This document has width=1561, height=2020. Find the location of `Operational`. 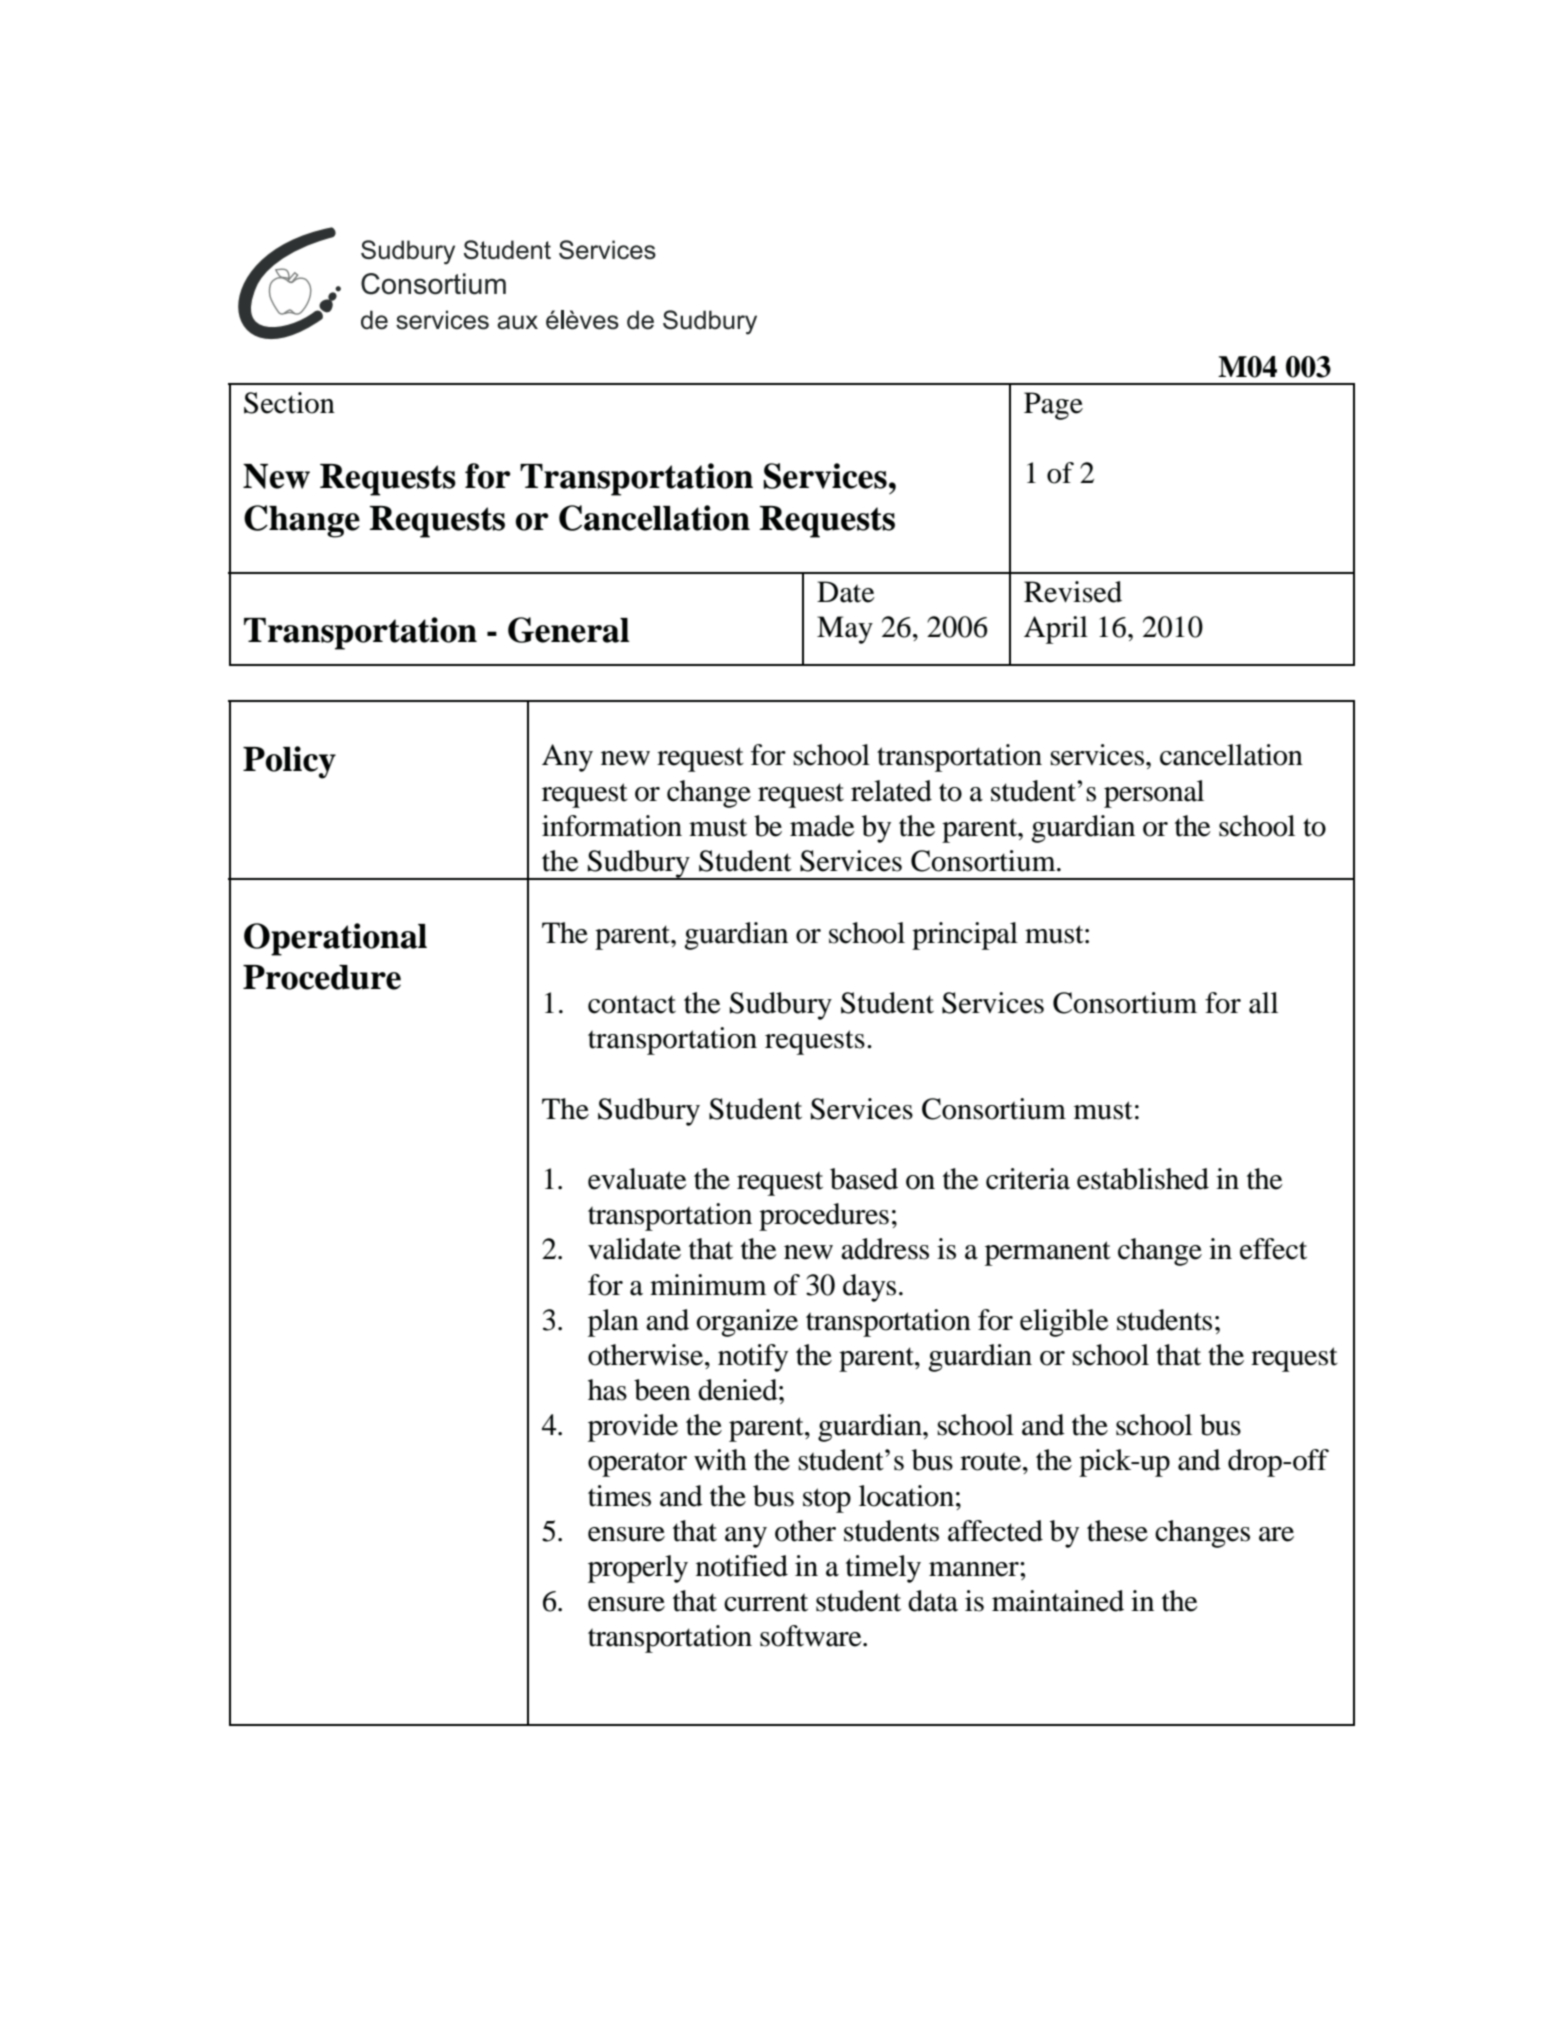

Operational is located at coordinates (335, 939).
